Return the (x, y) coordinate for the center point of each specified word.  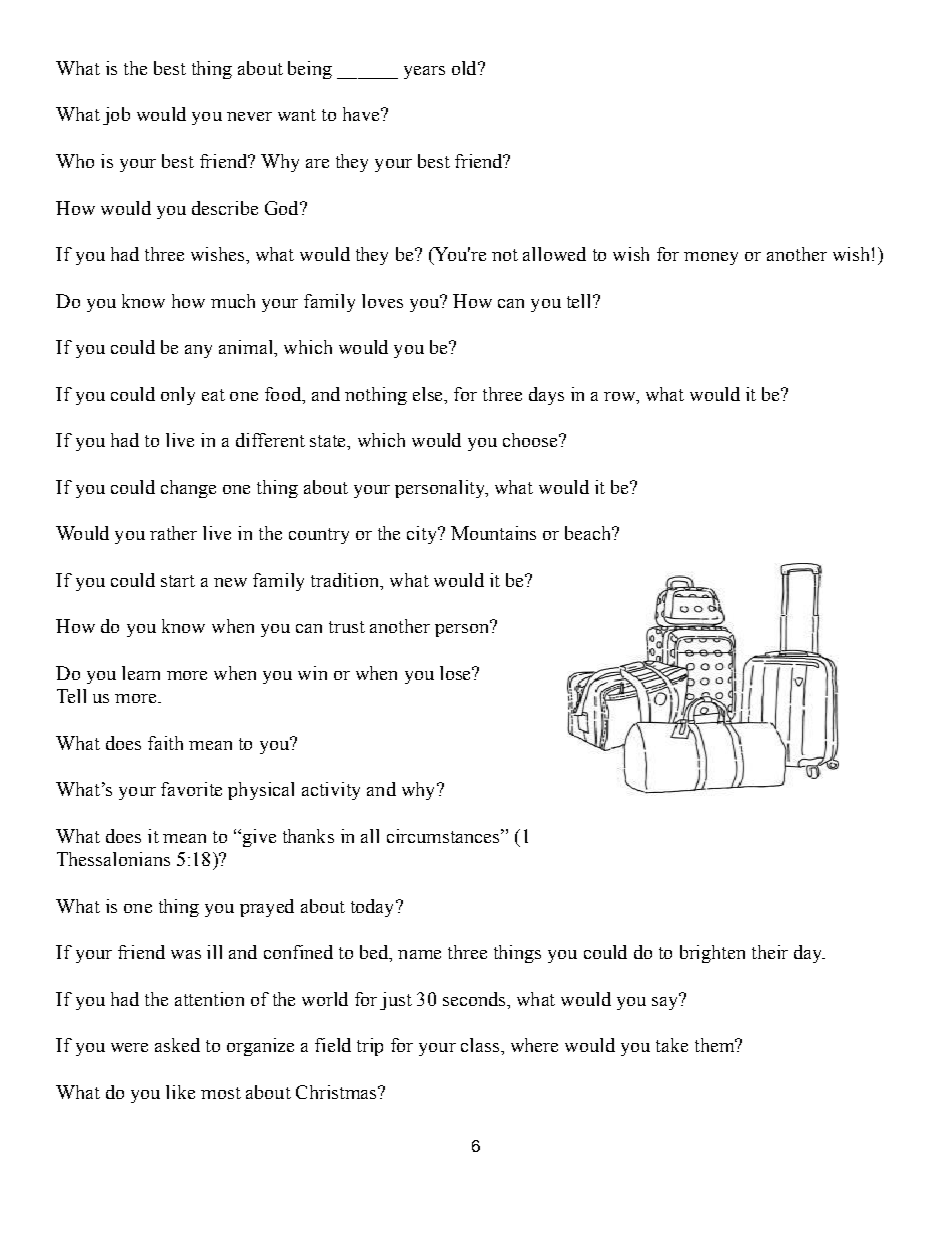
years (424, 72)
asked (177, 1045)
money (711, 258)
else (429, 394)
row (621, 396)
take (672, 1045)
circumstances (444, 836)
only (178, 396)
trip (370, 1047)
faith (165, 743)
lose (456, 673)
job (116, 116)
